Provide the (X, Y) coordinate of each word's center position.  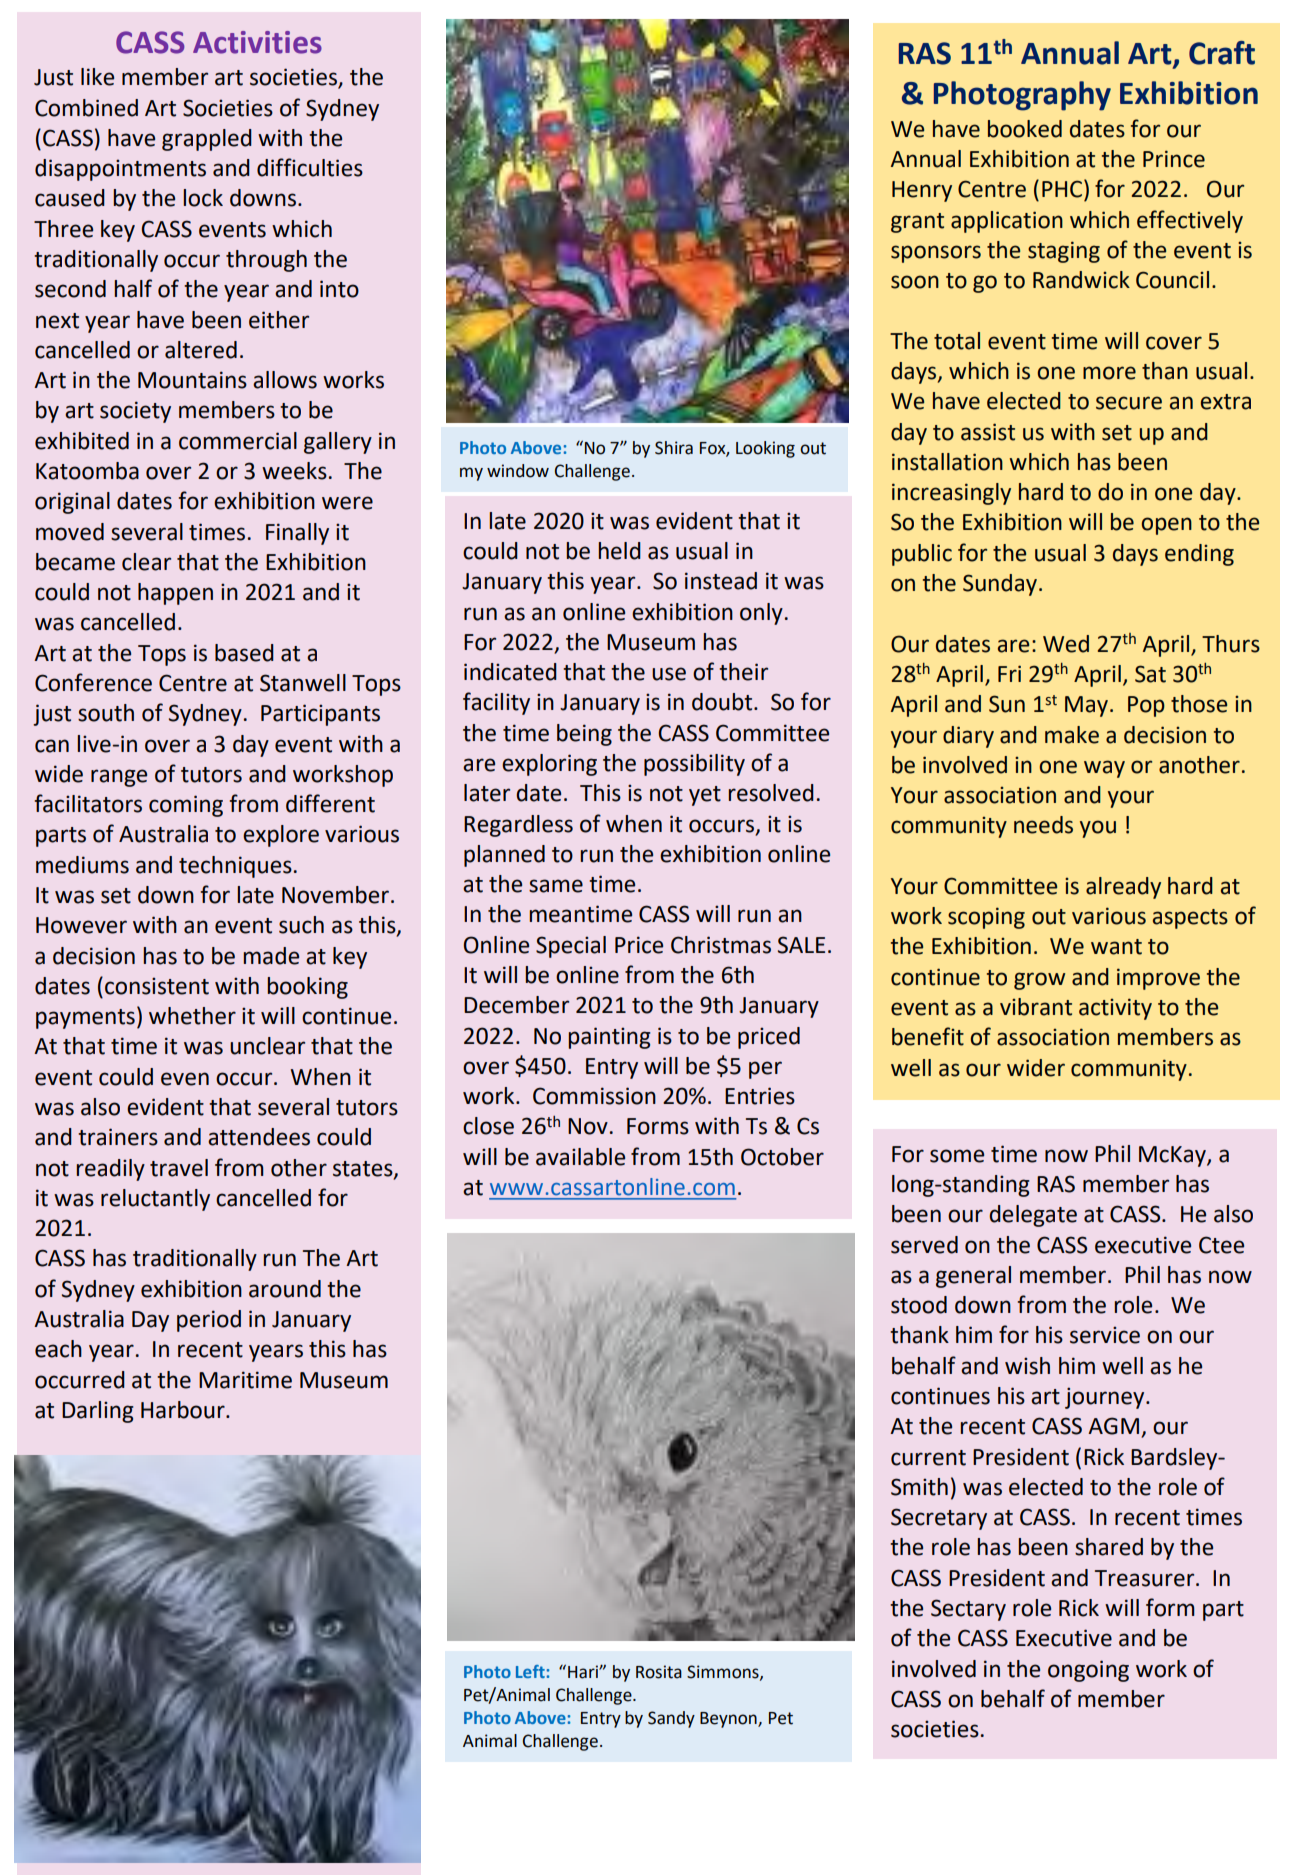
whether (192, 1016)
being (584, 735)
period (209, 1321)
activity (1115, 1009)
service (1105, 1335)
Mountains (192, 380)
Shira (674, 448)
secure (1129, 403)
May (1086, 706)
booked (1025, 129)
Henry (922, 191)
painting (609, 1038)
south (106, 713)
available (580, 1157)
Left (530, 1671)
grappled (207, 140)
